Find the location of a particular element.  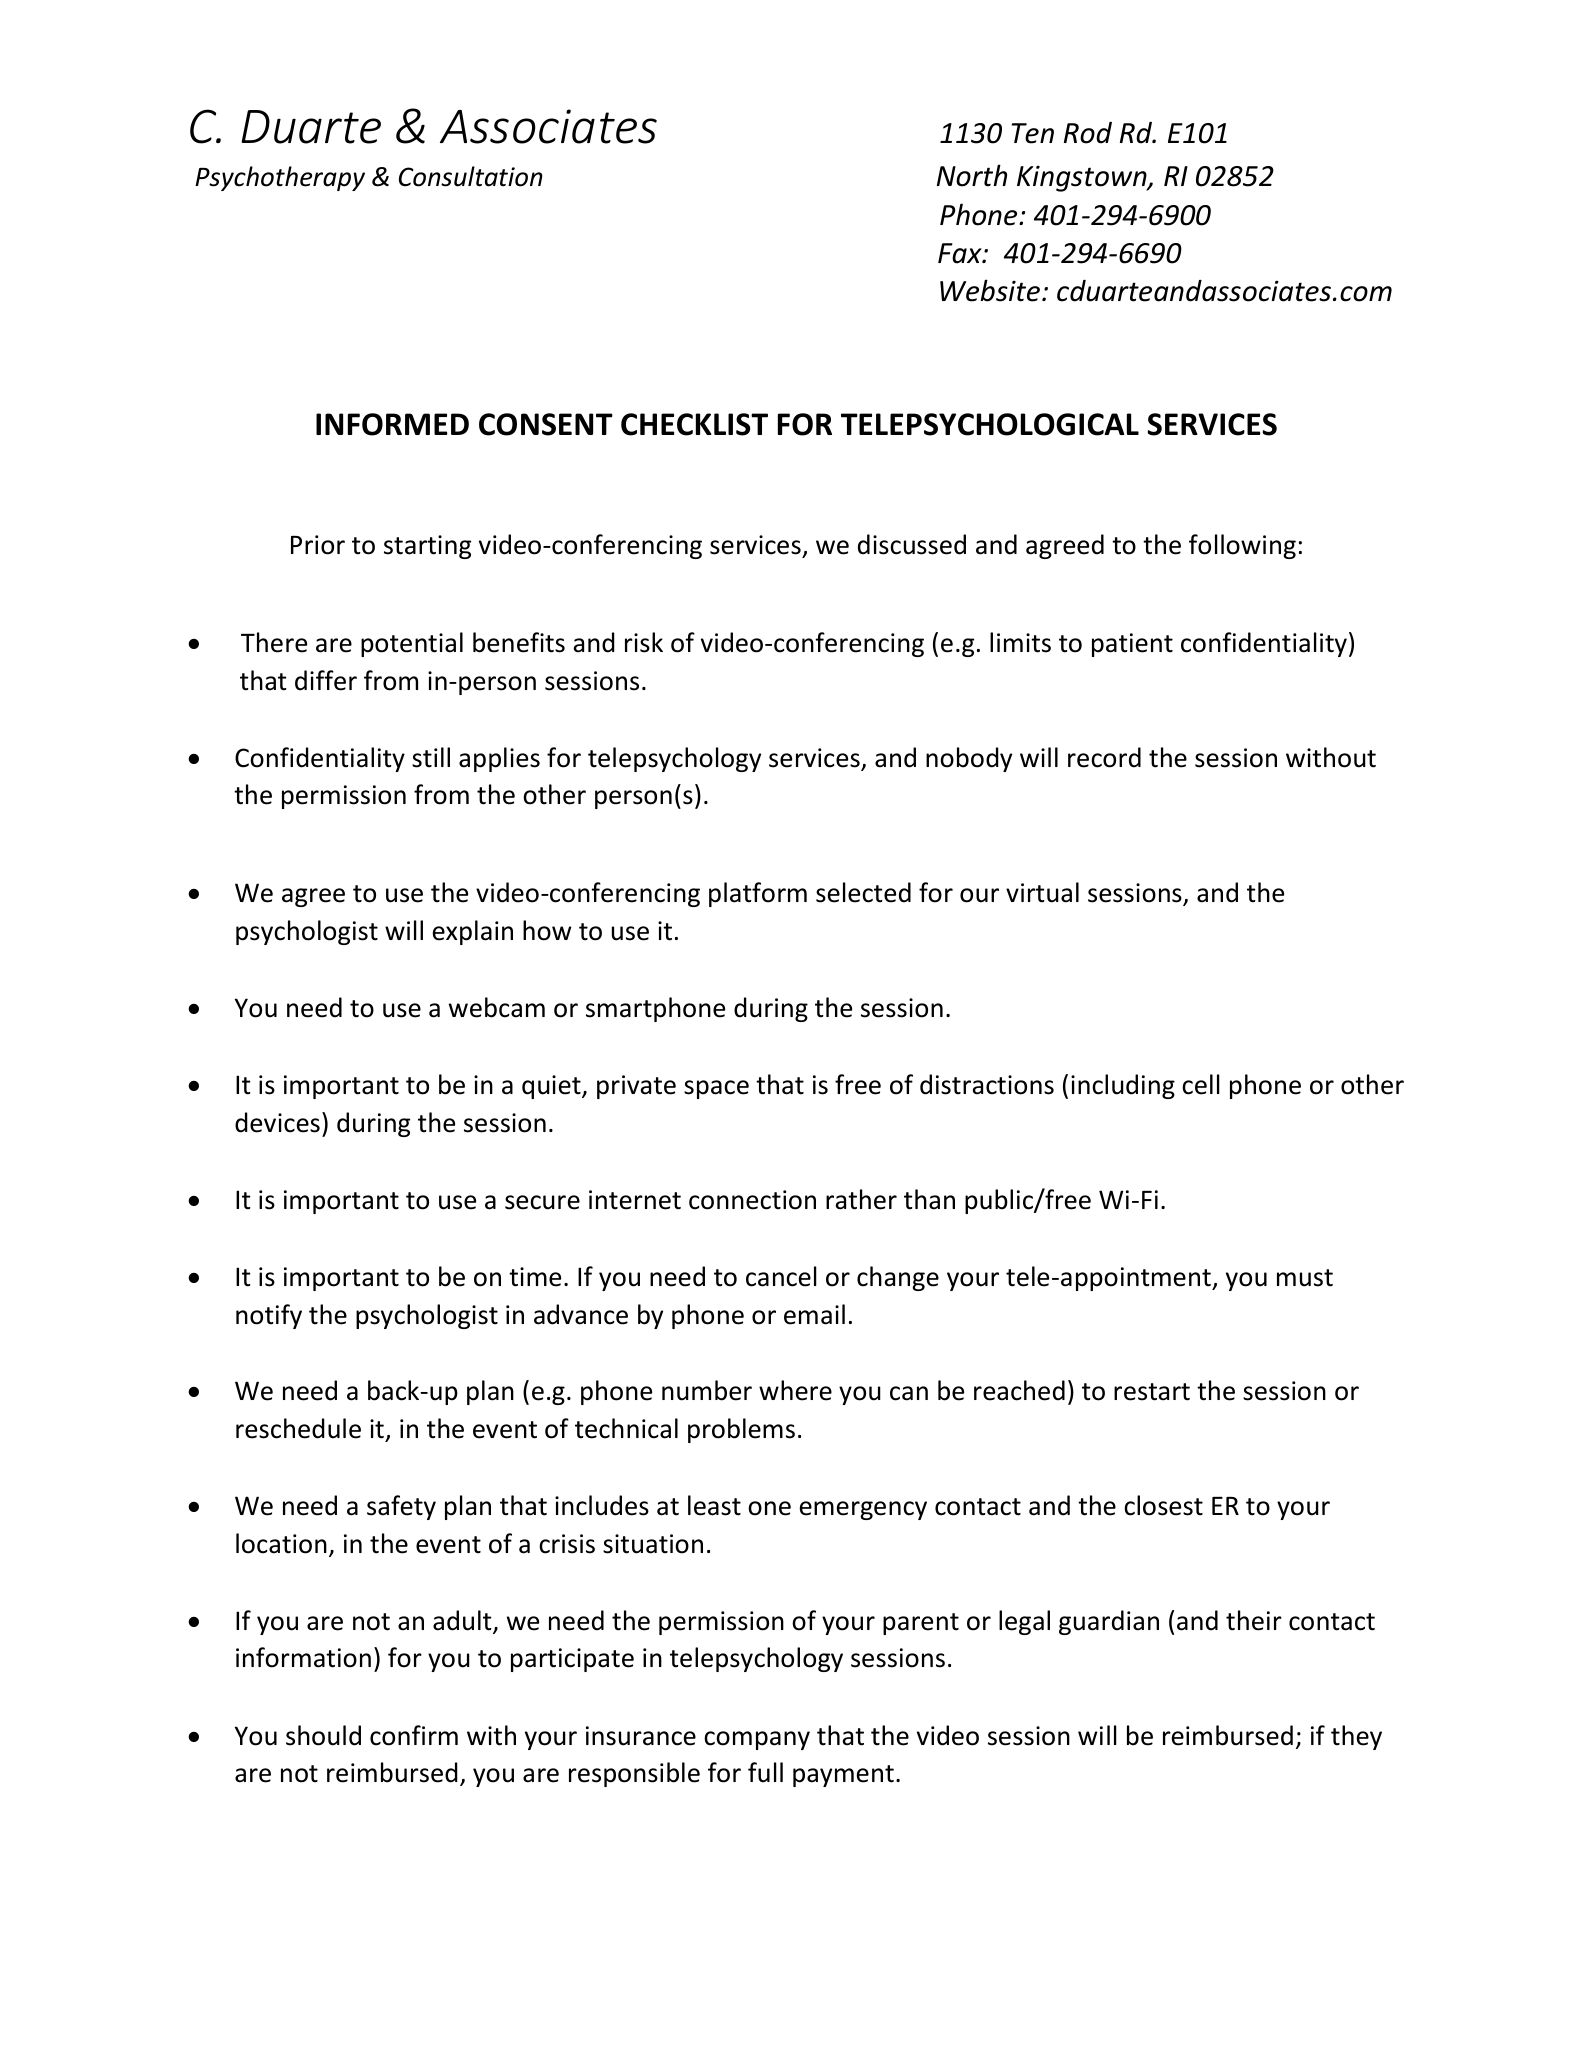

Rod is located at coordinates (1088, 133).
